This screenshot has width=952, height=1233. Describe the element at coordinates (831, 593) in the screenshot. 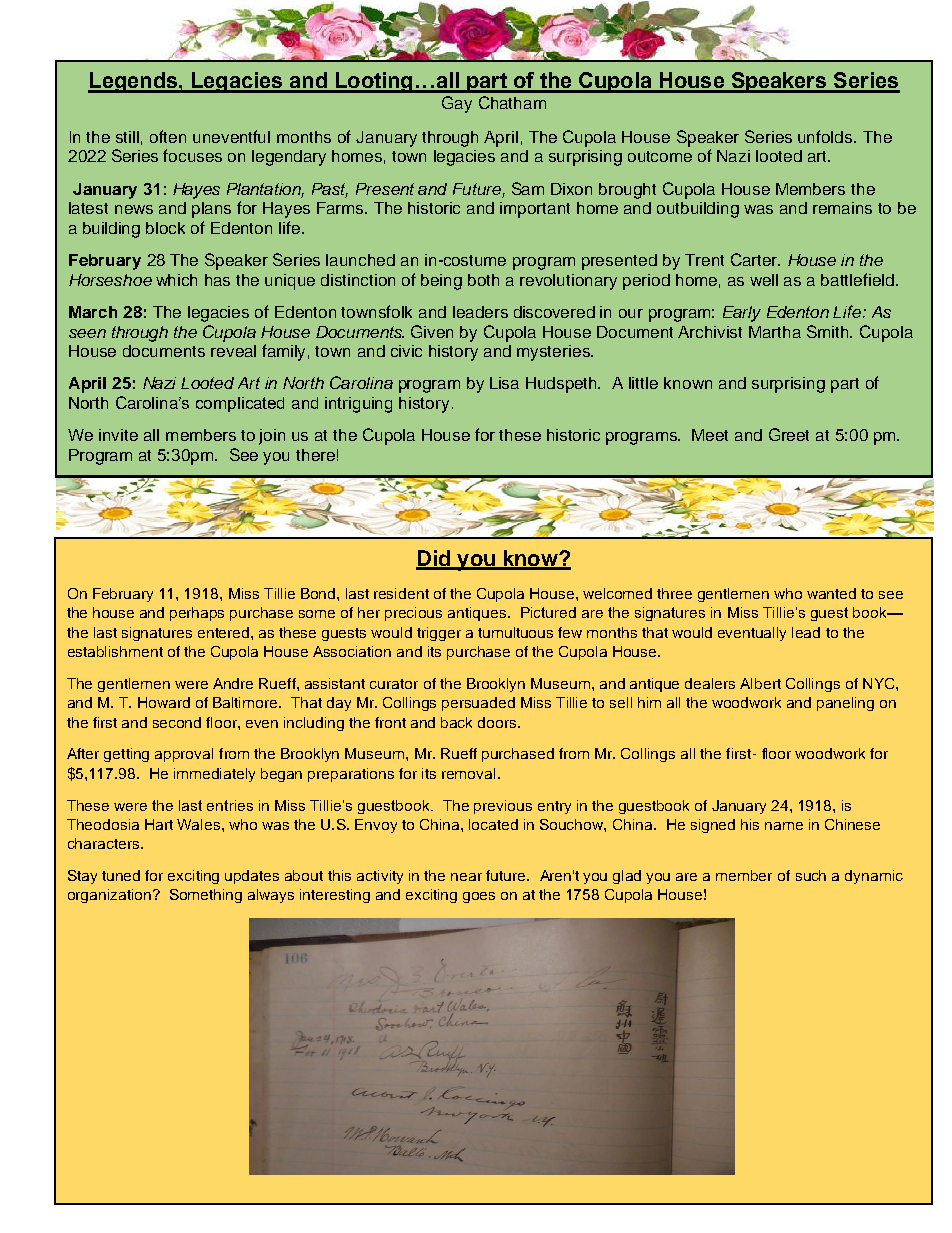

I see `wanted` at that location.
